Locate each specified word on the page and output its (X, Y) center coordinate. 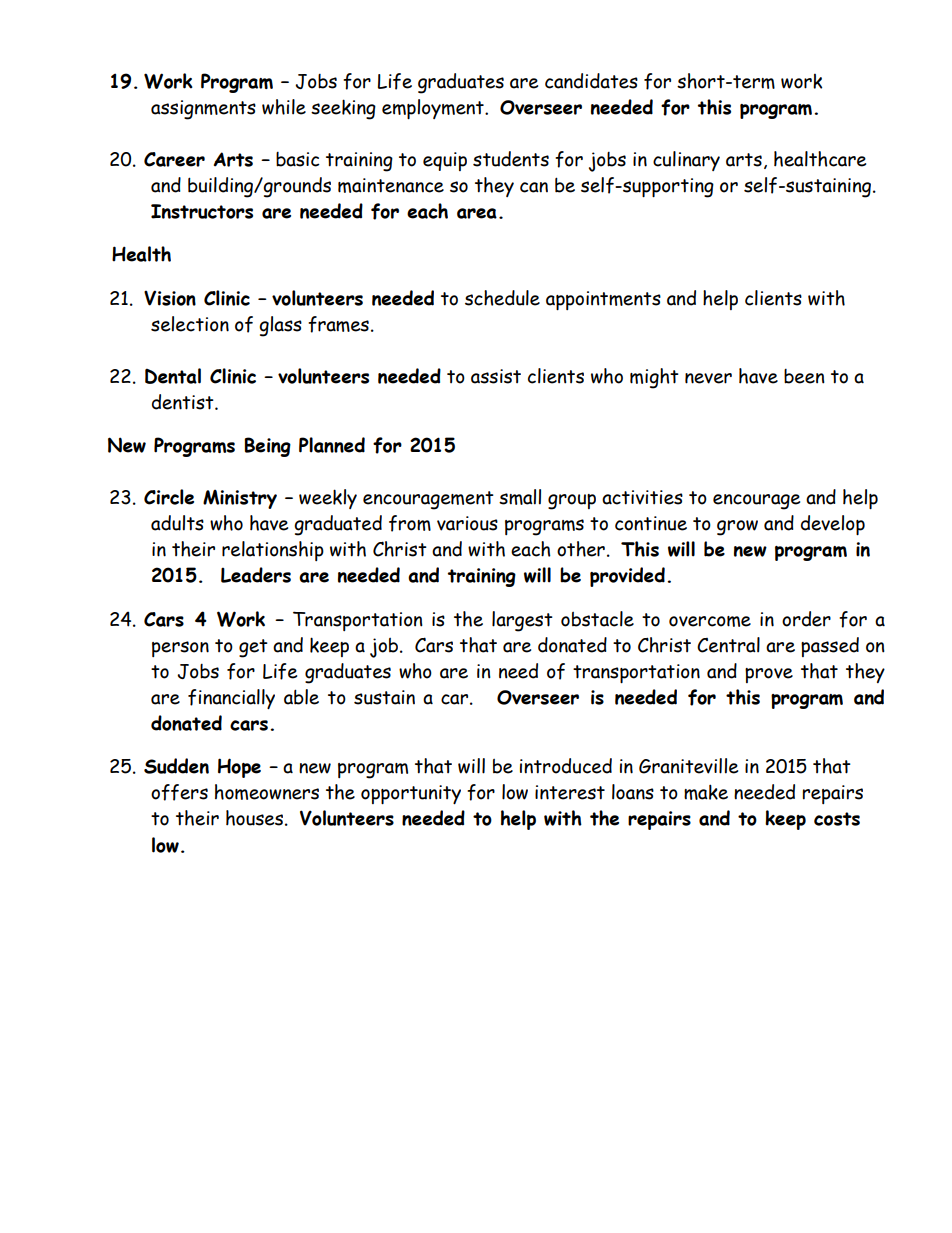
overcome (710, 621)
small (520, 497)
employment (434, 109)
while (284, 107)
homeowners (267, 792)
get (253, 648)
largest (522, 621)
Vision (170, 298)
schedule (502, 298)
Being (267, 447)
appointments (603, 300)
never (708, 378)
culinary (686, 161)
